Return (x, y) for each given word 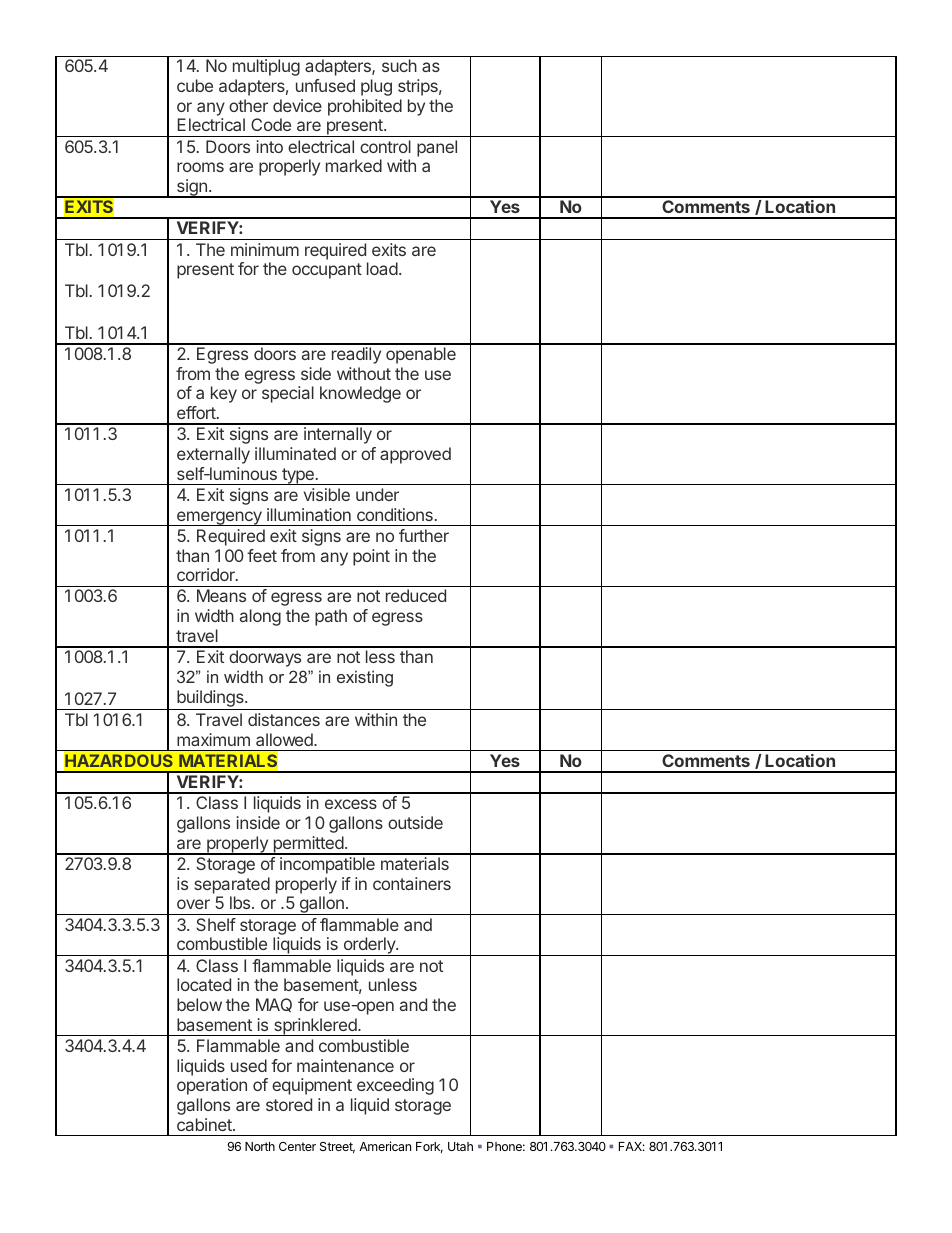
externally (213, 455)
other (248, 105)
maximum (213, 739)
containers (412, 883)
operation (212, 1086)
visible (327, 494)
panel (437, 148)
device (297, 105)
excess (351, 804)
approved (415, 455)
